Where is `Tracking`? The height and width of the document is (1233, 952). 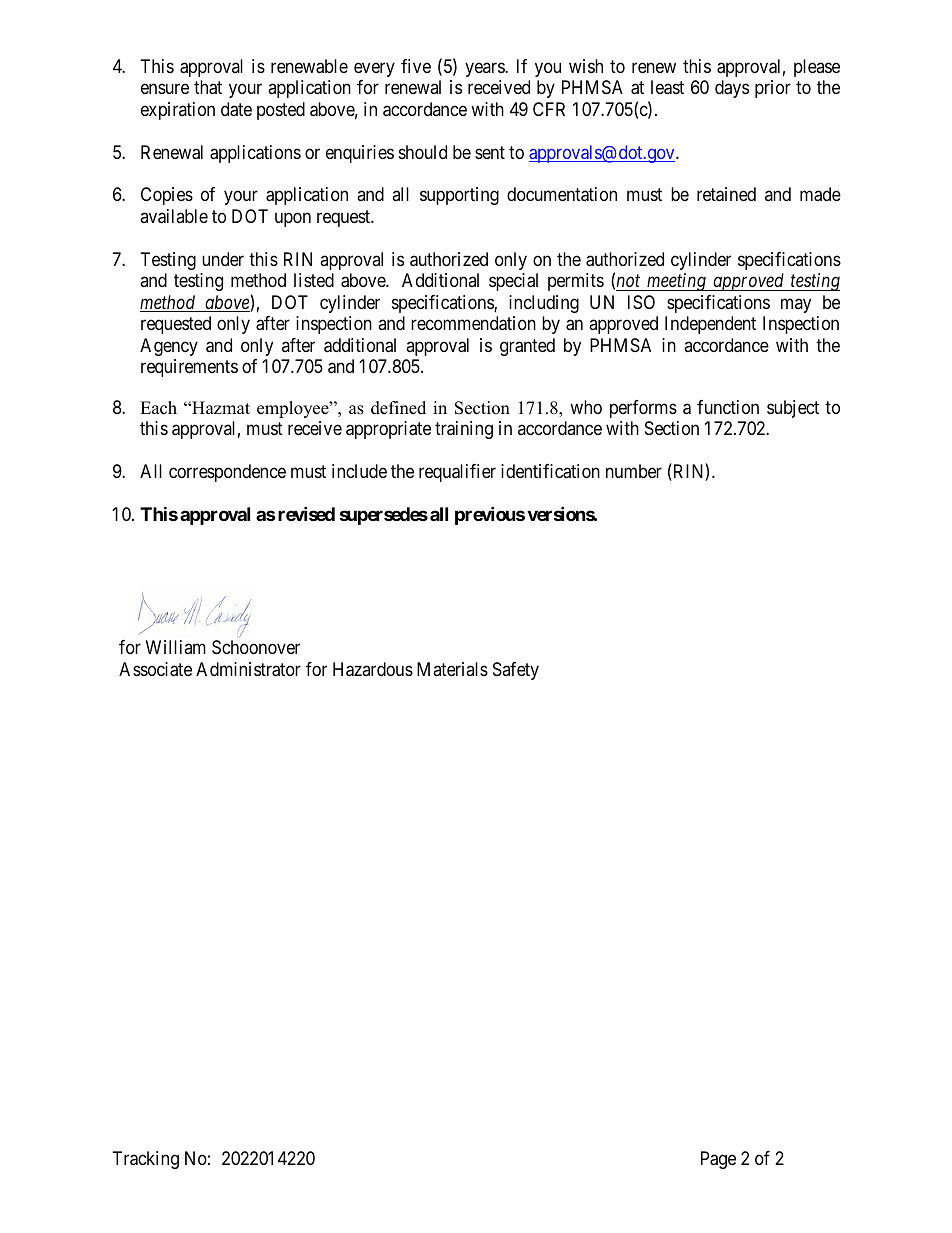
Tracking is located at coordinates (146, 1160).
